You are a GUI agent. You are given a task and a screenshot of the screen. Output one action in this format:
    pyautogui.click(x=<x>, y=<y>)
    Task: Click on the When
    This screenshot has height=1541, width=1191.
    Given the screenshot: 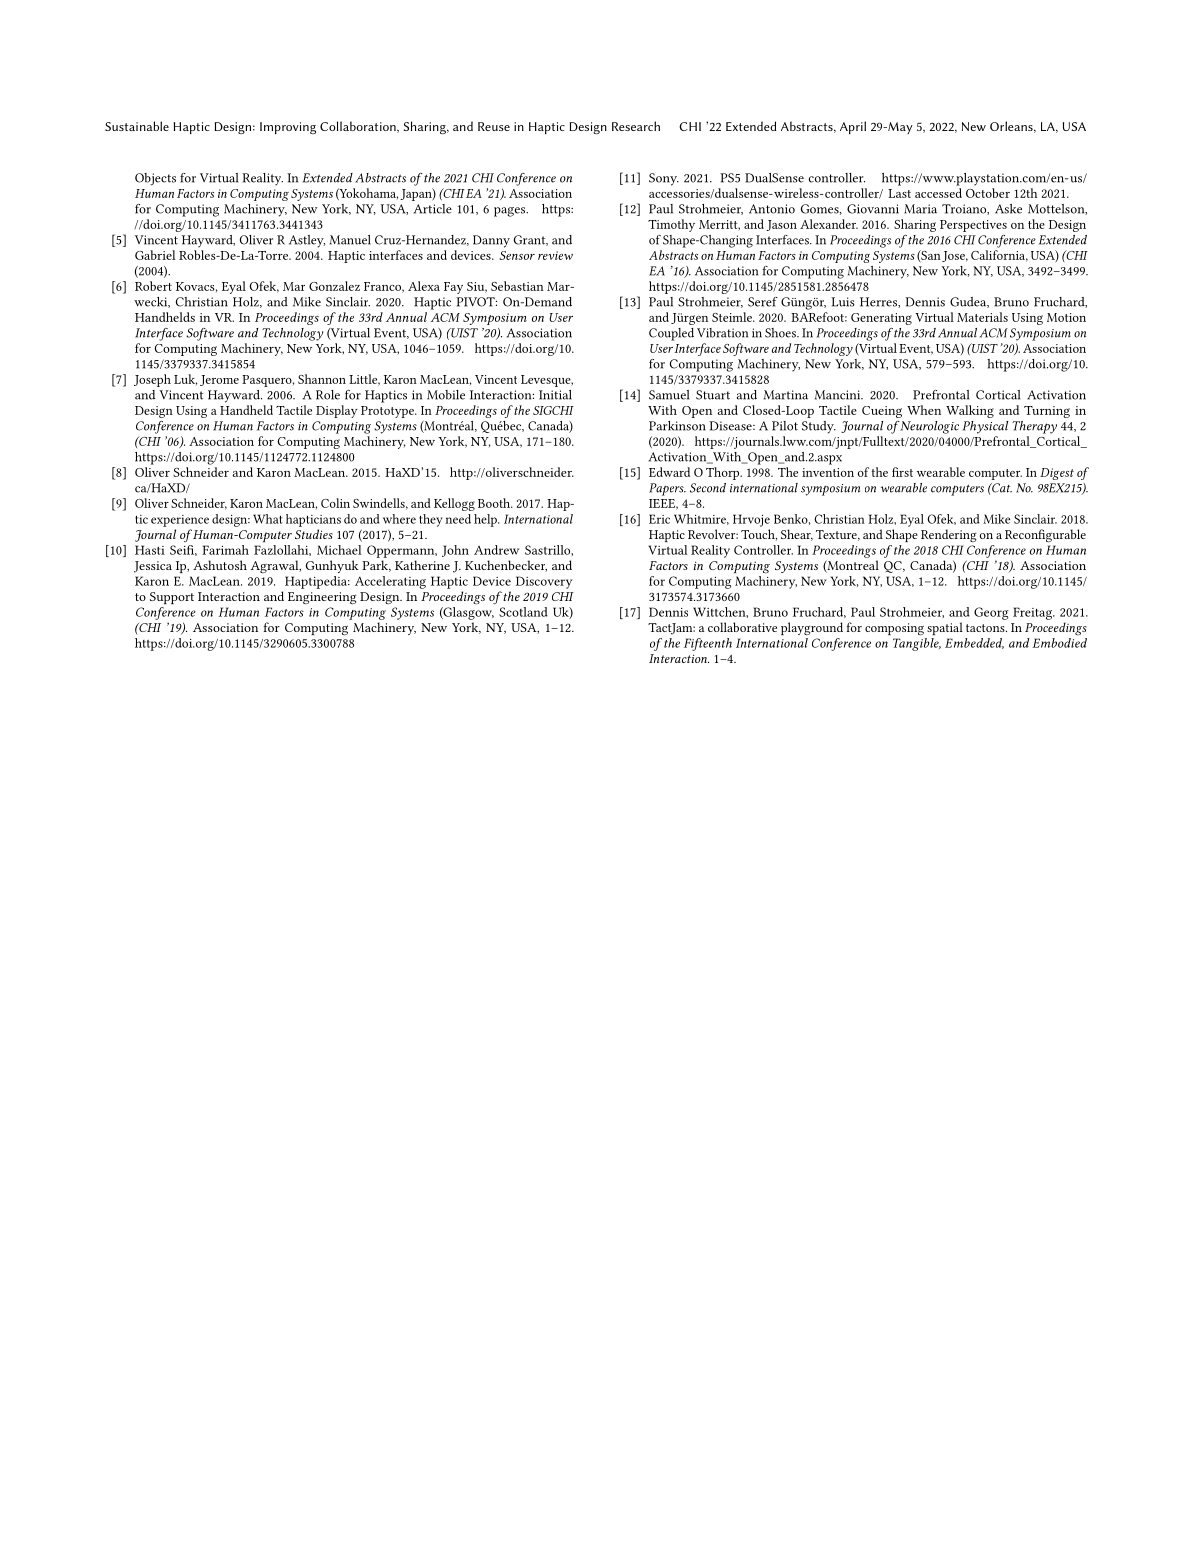 What is the action you would take?
    pyautogui.click(x=924, y=410)
